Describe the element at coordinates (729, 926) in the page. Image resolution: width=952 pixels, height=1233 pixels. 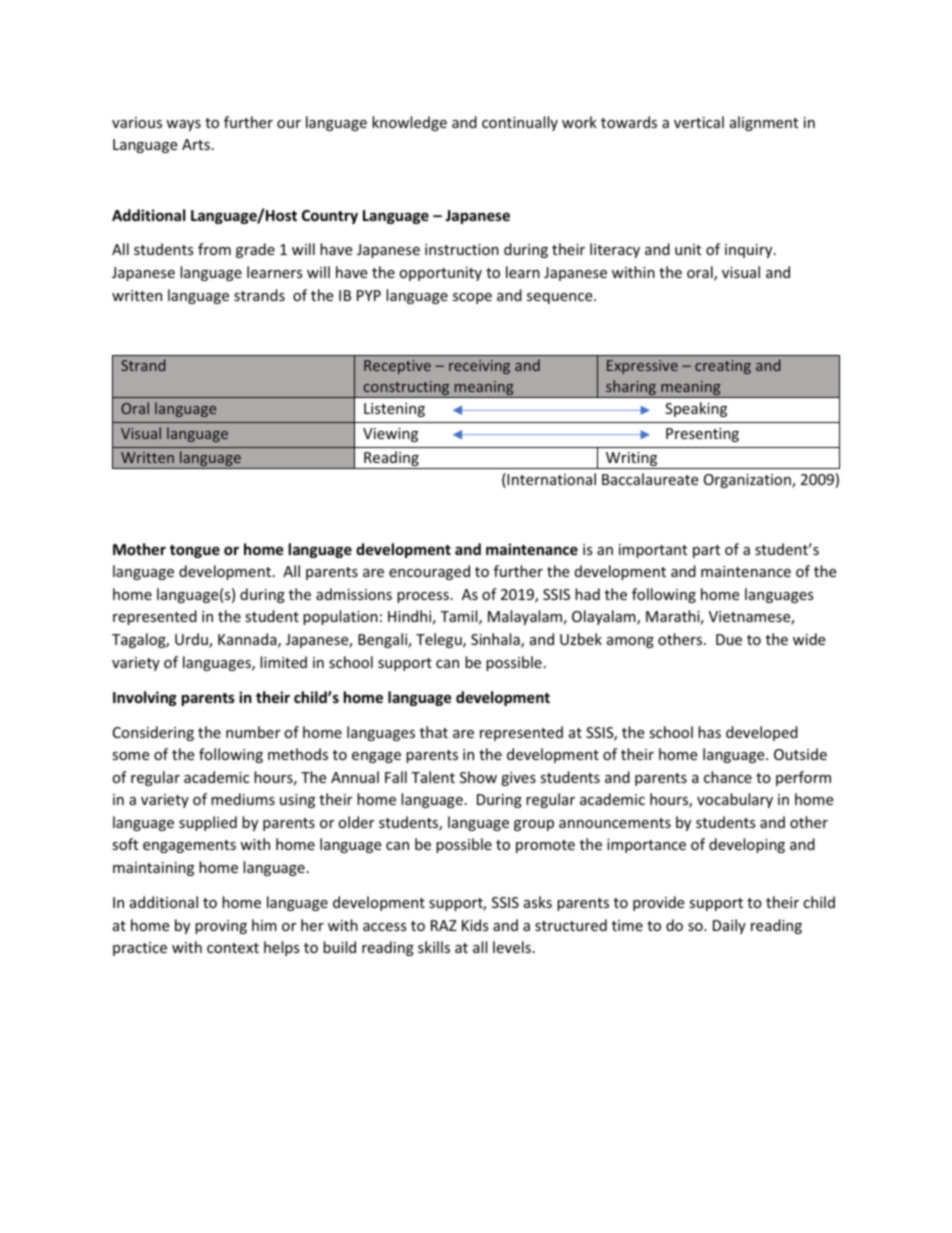
I see `Daily` at that location.
